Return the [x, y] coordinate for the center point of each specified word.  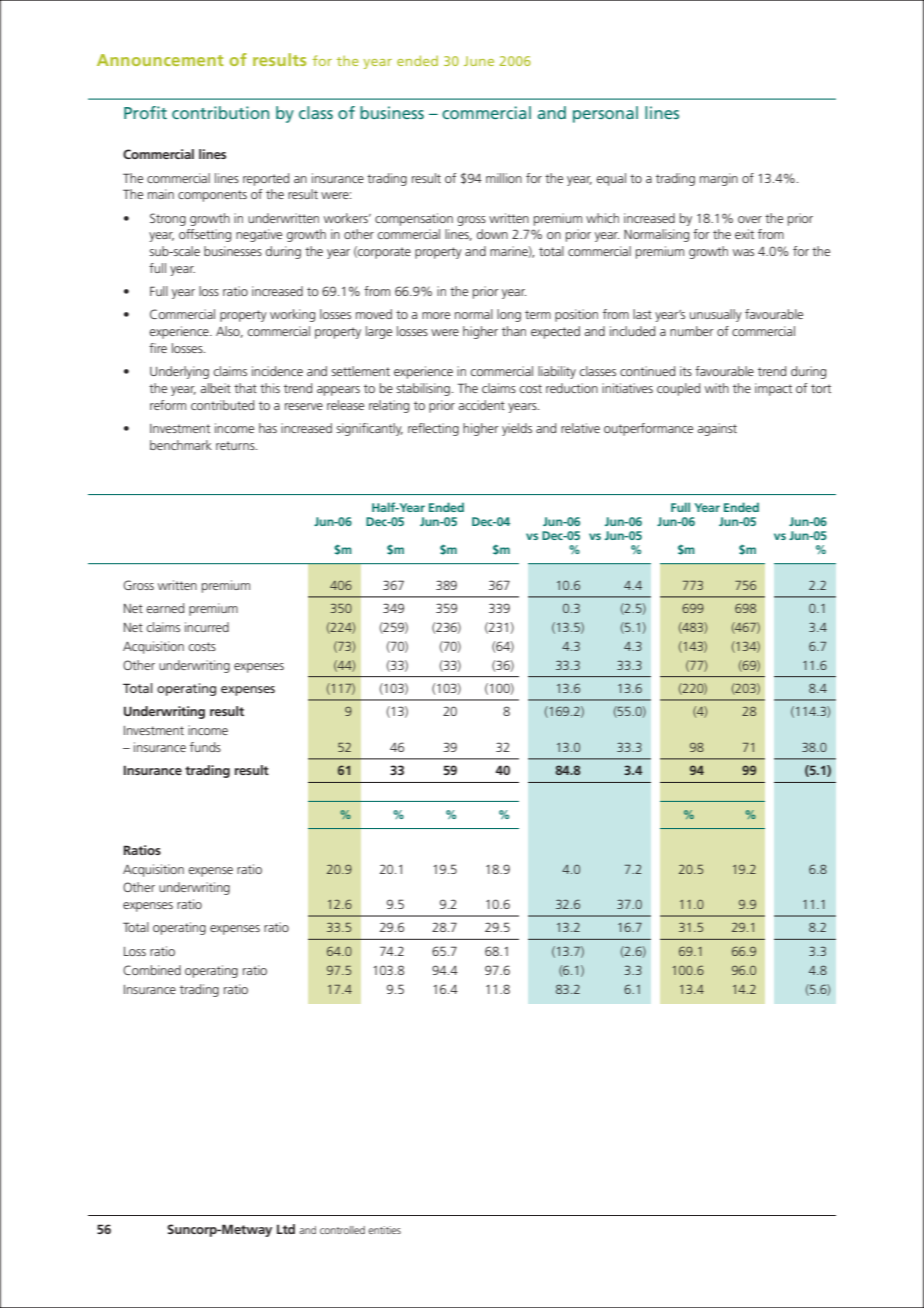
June [479, 61]
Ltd [286, 1229]
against [717, 429]
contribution [220, 112]
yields [517, 429]
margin [719, 179]
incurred [207, 627]
